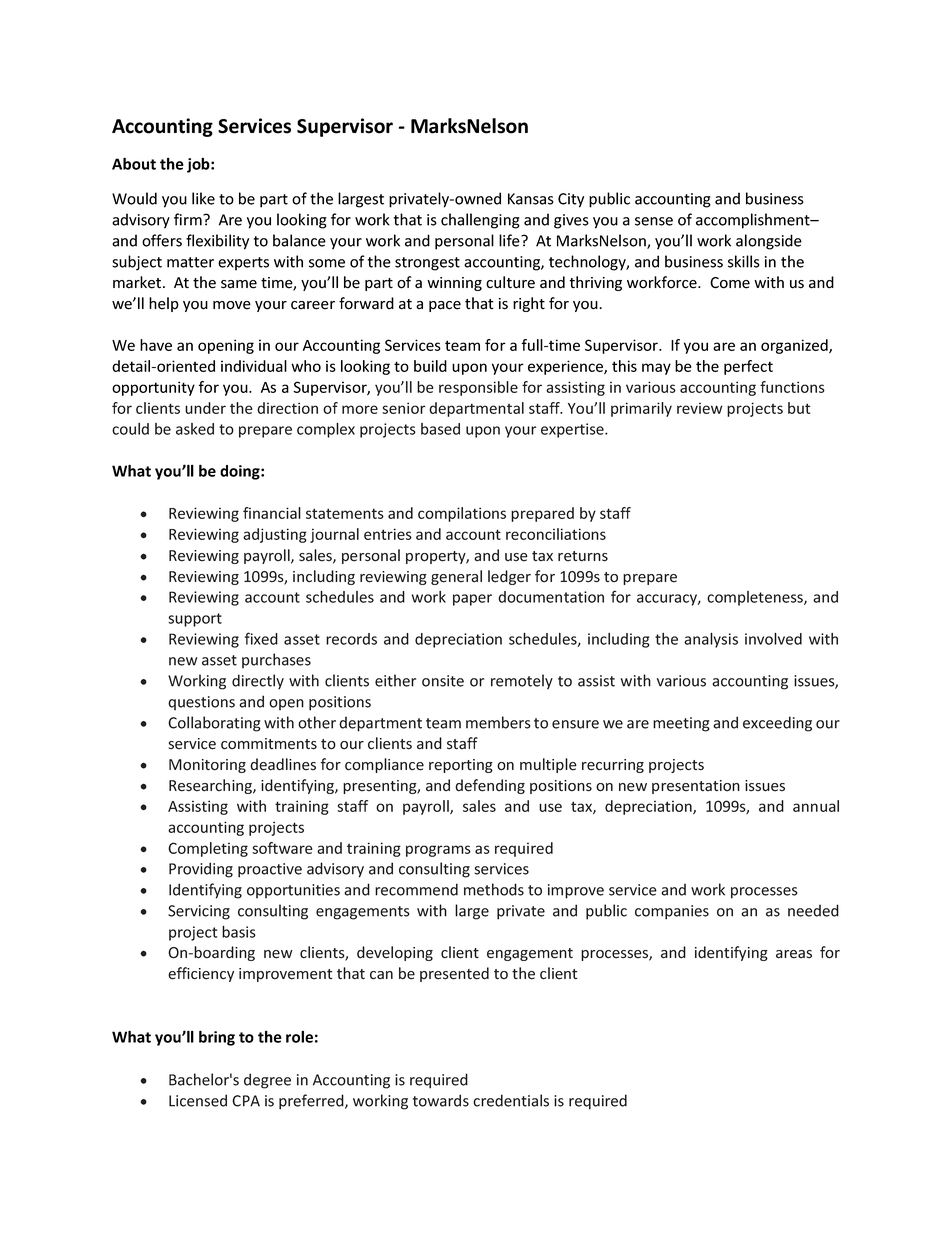  Describe the element at coordinates (480, 221) in the screenshot. I see `challenging` at that location.
